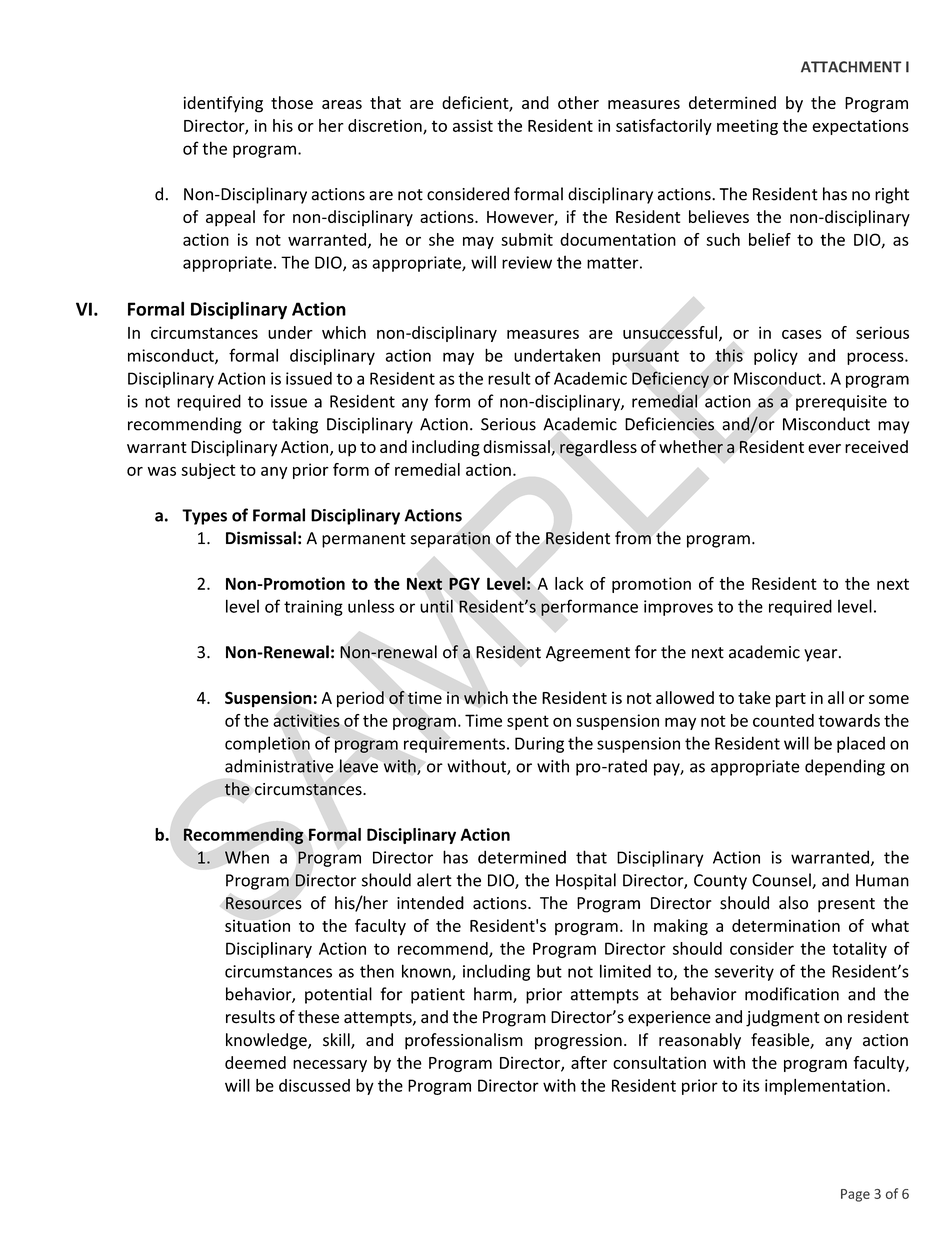 Image resolution: width=952 pixels, height=1233 pixels. I want to click on ATTACHMENT, so click(851, 67).
